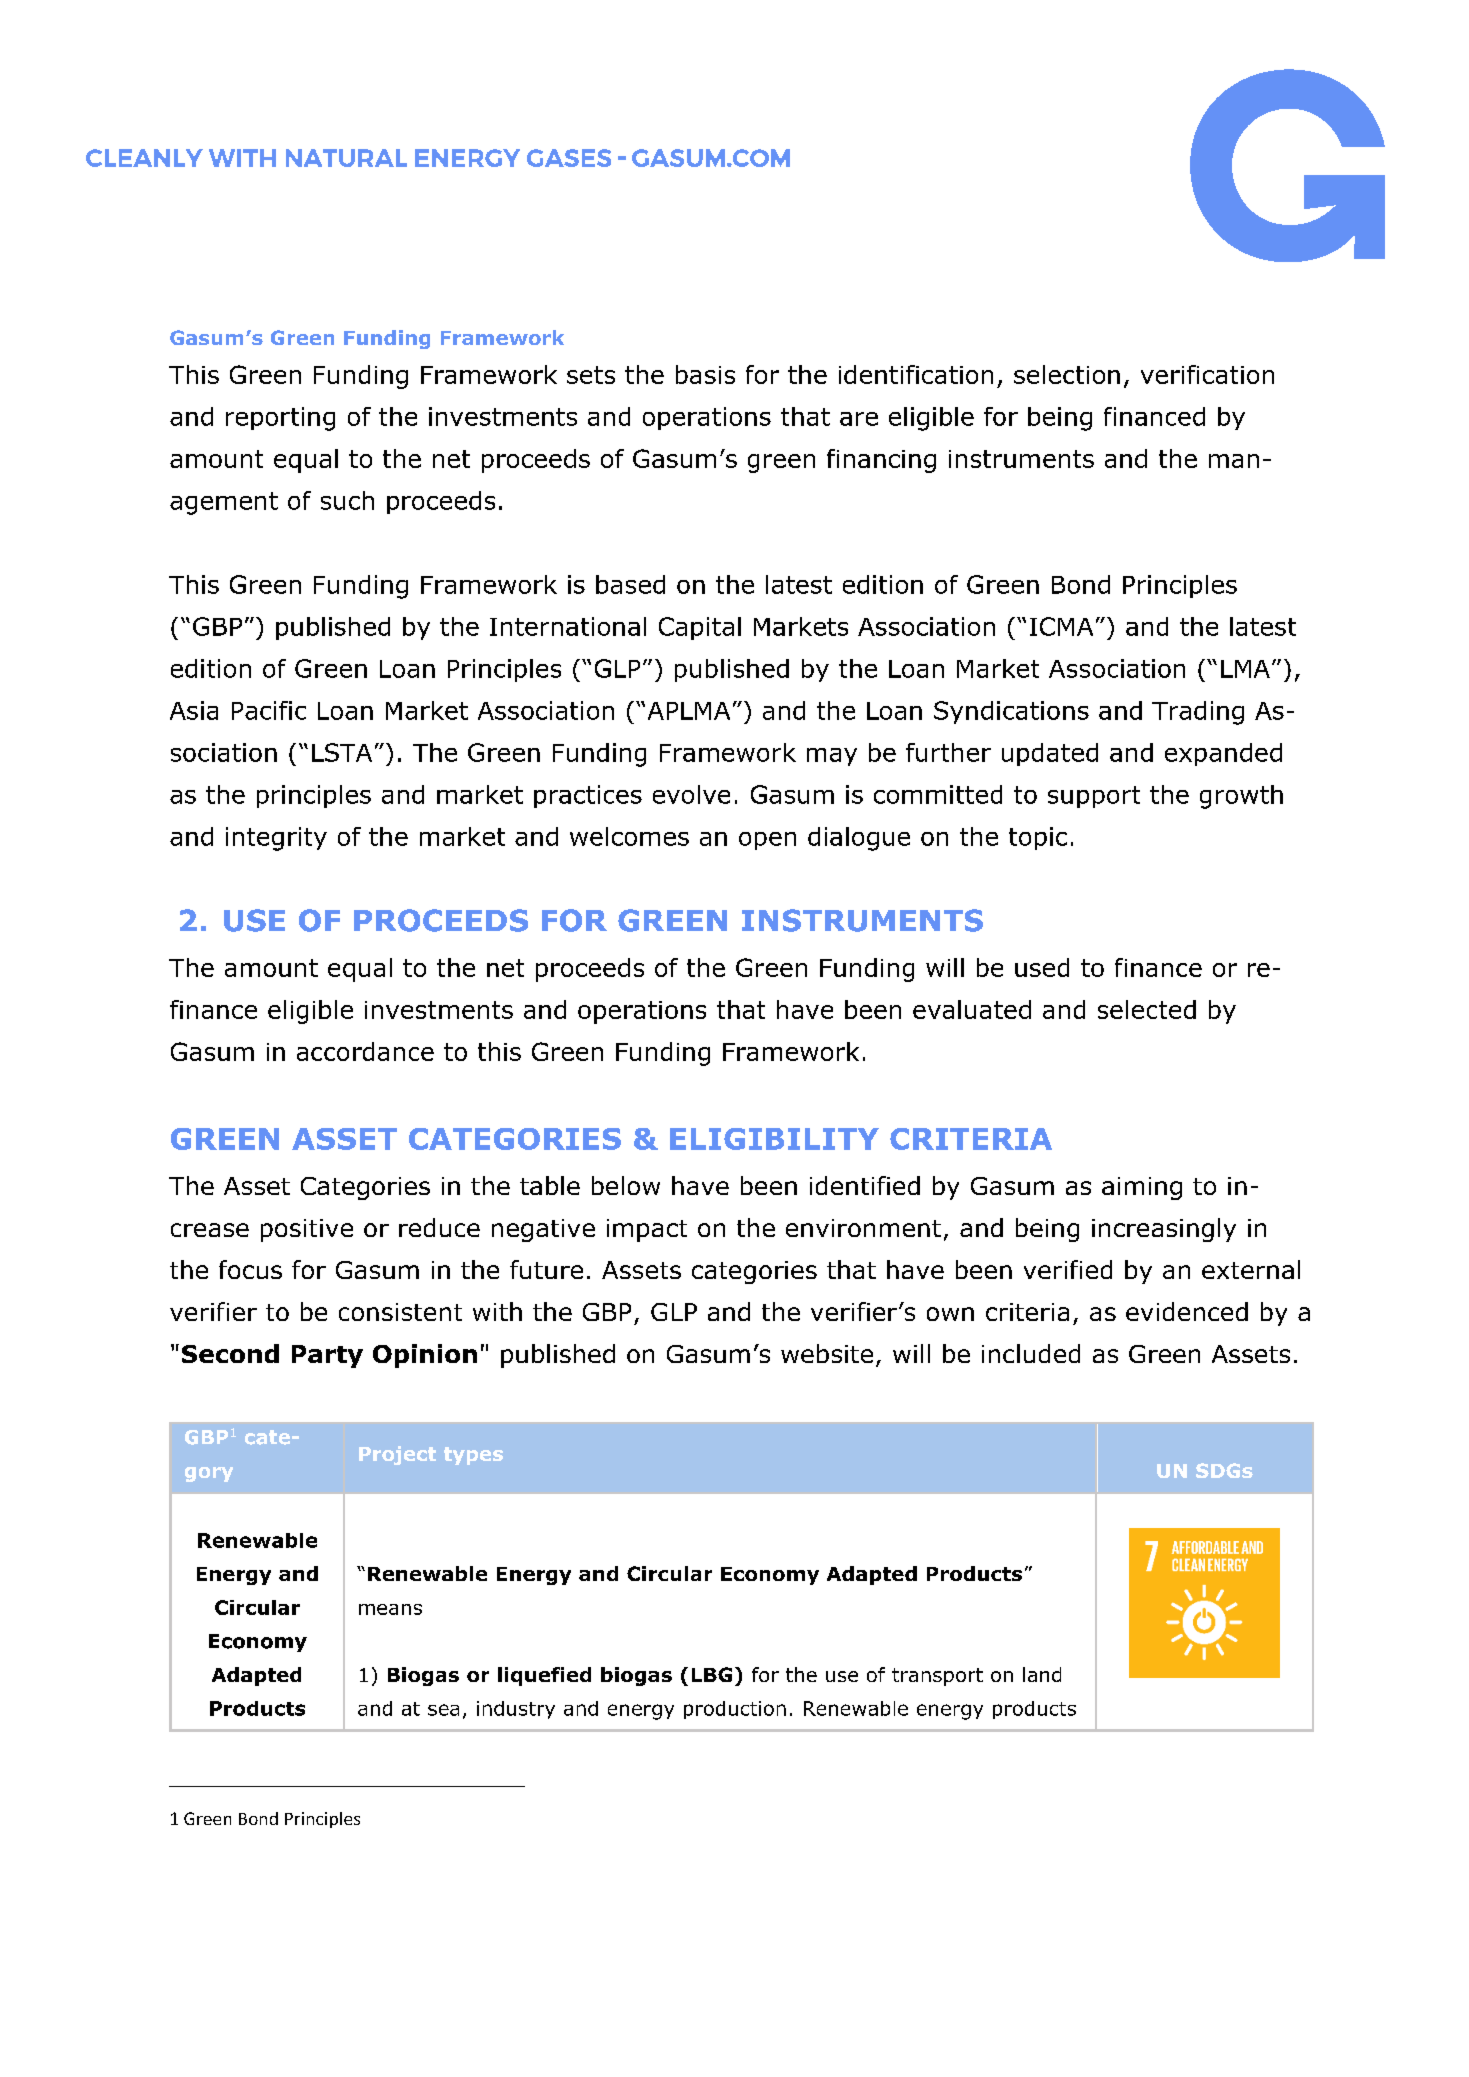  What do you see at coordinates (1031, 1353) in the image?
I see `included` at bounding box center [1031, 1353].
